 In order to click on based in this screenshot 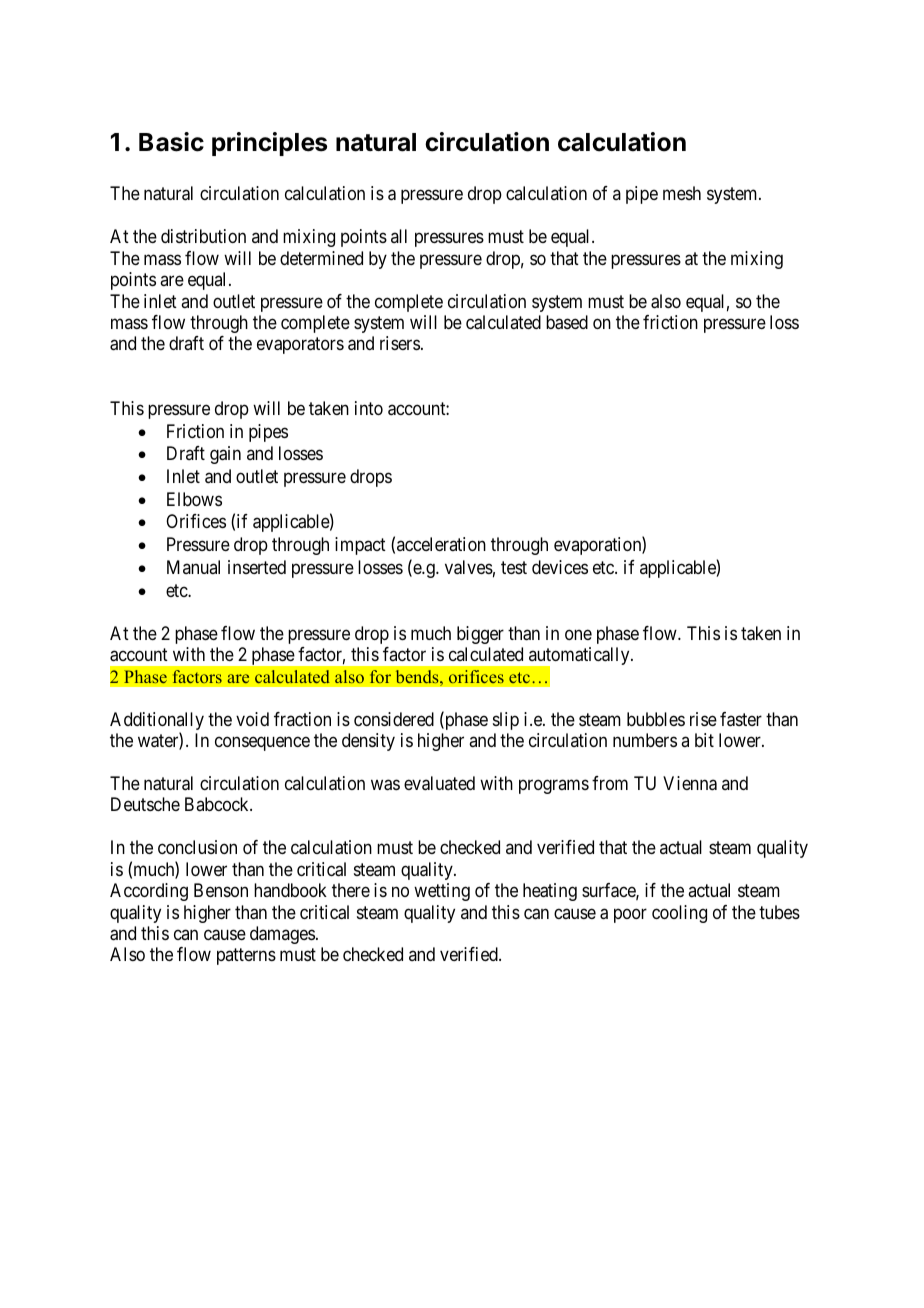, I will do `click(567, 322)`.
